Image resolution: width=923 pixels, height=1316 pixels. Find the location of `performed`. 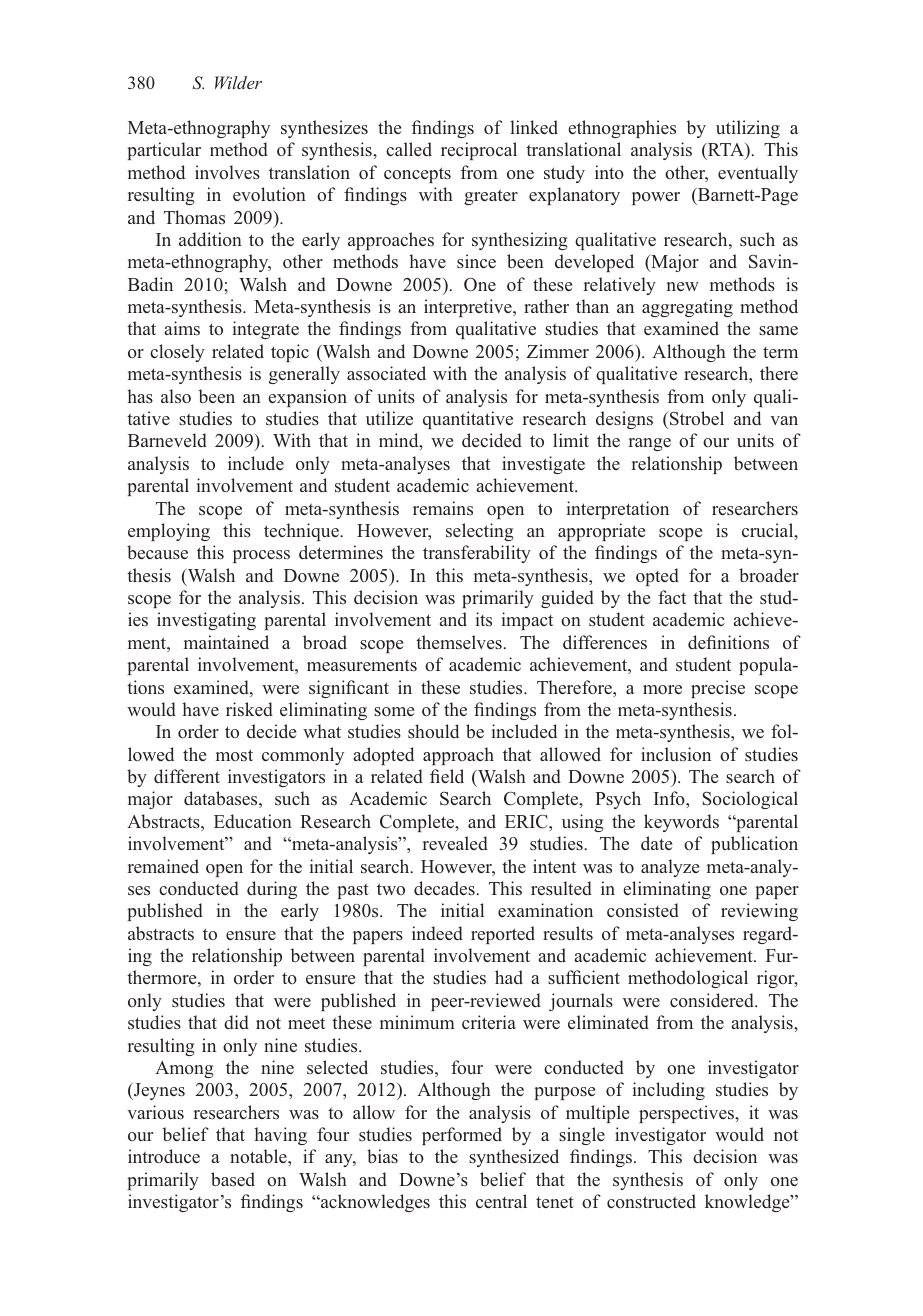

performed is located at coordinates (462, 1136).
